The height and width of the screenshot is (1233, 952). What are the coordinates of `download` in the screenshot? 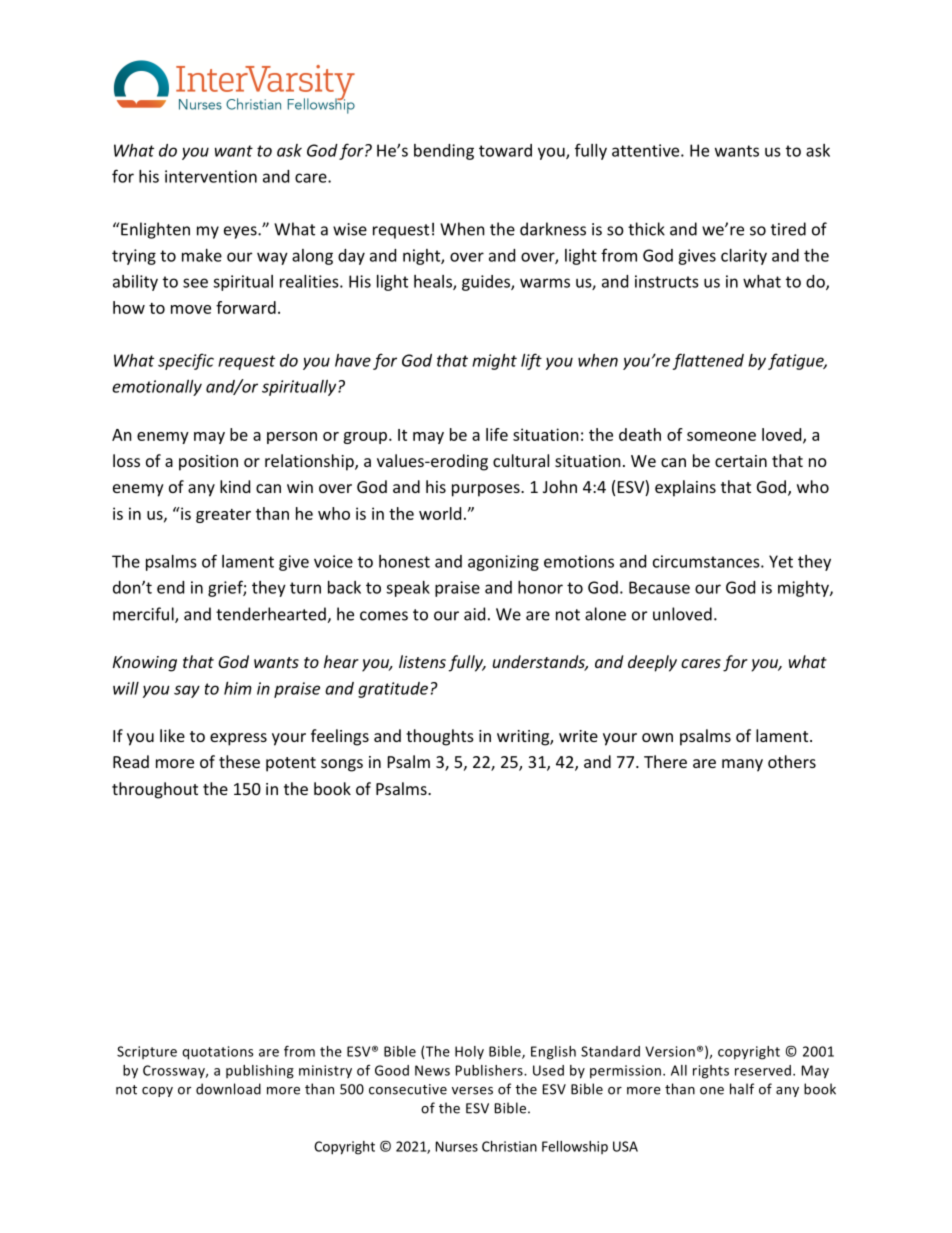 It's located at (228, 1089).
